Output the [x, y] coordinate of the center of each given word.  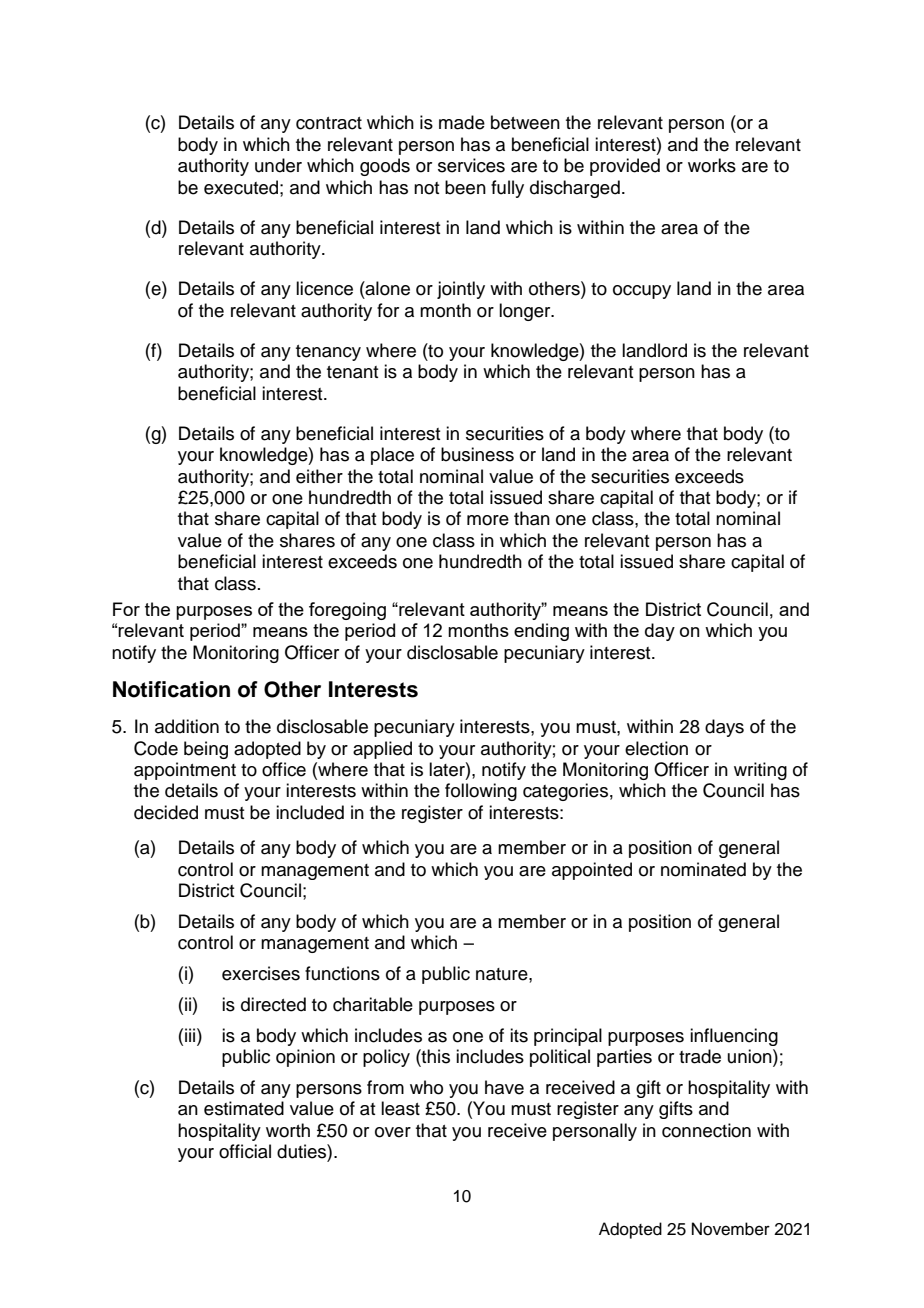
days [724, 728]
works [712, 165]
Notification [171, 689]
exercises [261, 973]
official [245, 1151]
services [471, 165]
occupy [642, 292]
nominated [703, 869]
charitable [373, 1004]
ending [541, 632]
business [477, 454]
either [319, 476]
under [278, 165]
